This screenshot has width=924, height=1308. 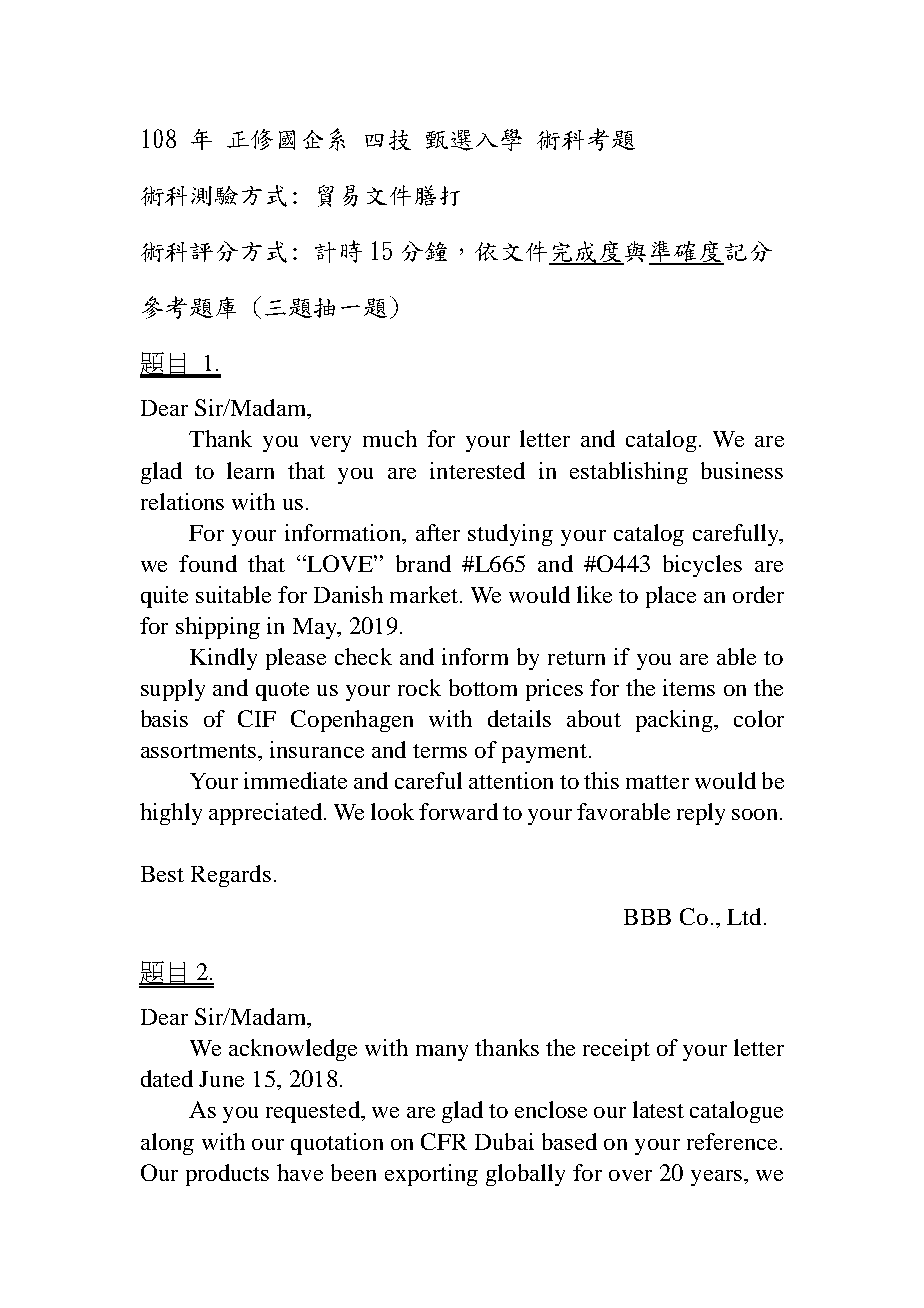 What do you see at coordinates (701, 814) in the screenshot?
I see `reply` at bounding box center [701, 814].
